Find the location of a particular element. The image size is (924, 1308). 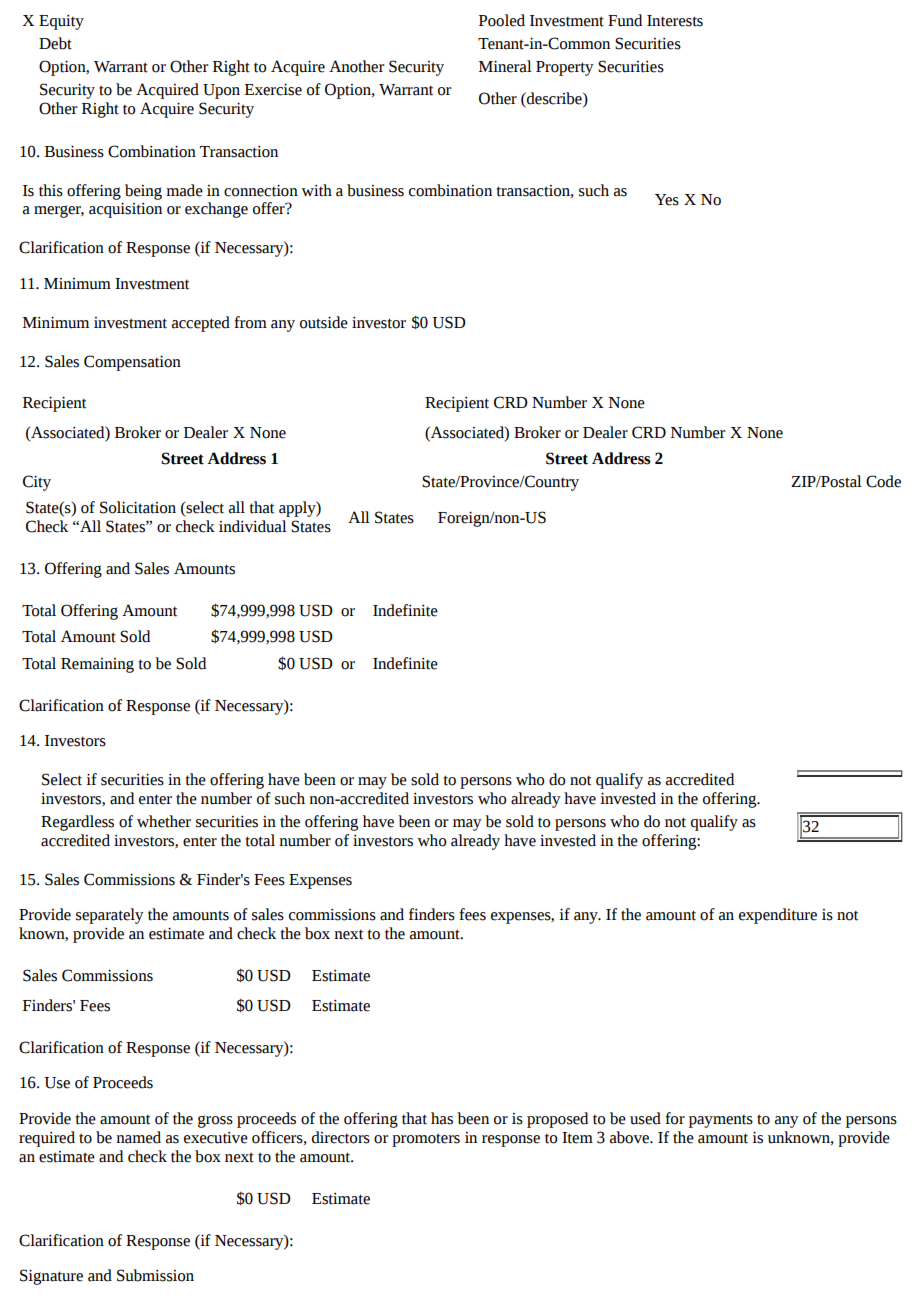

Mineral is located at coordinates (505, 66).
